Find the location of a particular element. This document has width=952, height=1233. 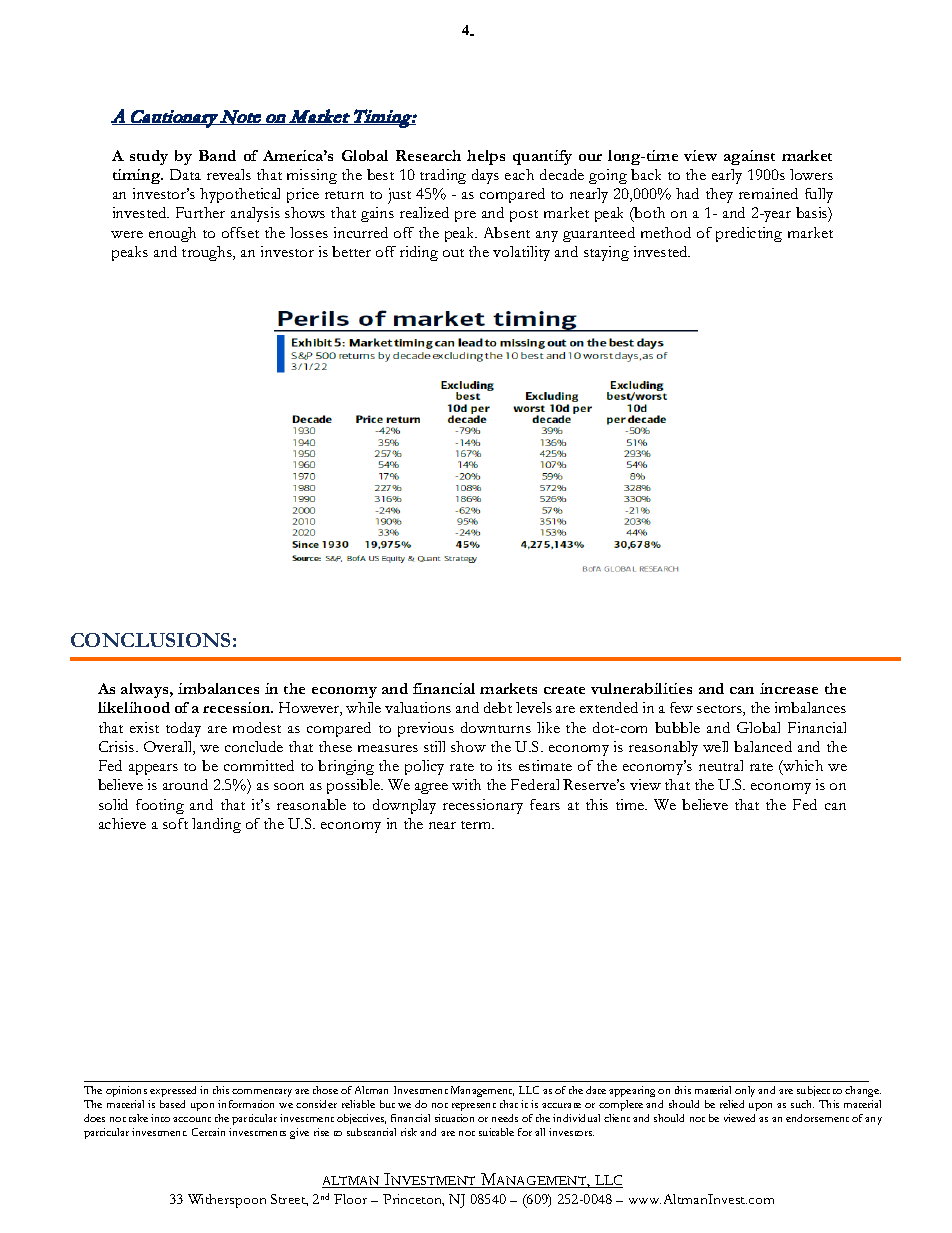

remained is located at coordinates (768, 193).
